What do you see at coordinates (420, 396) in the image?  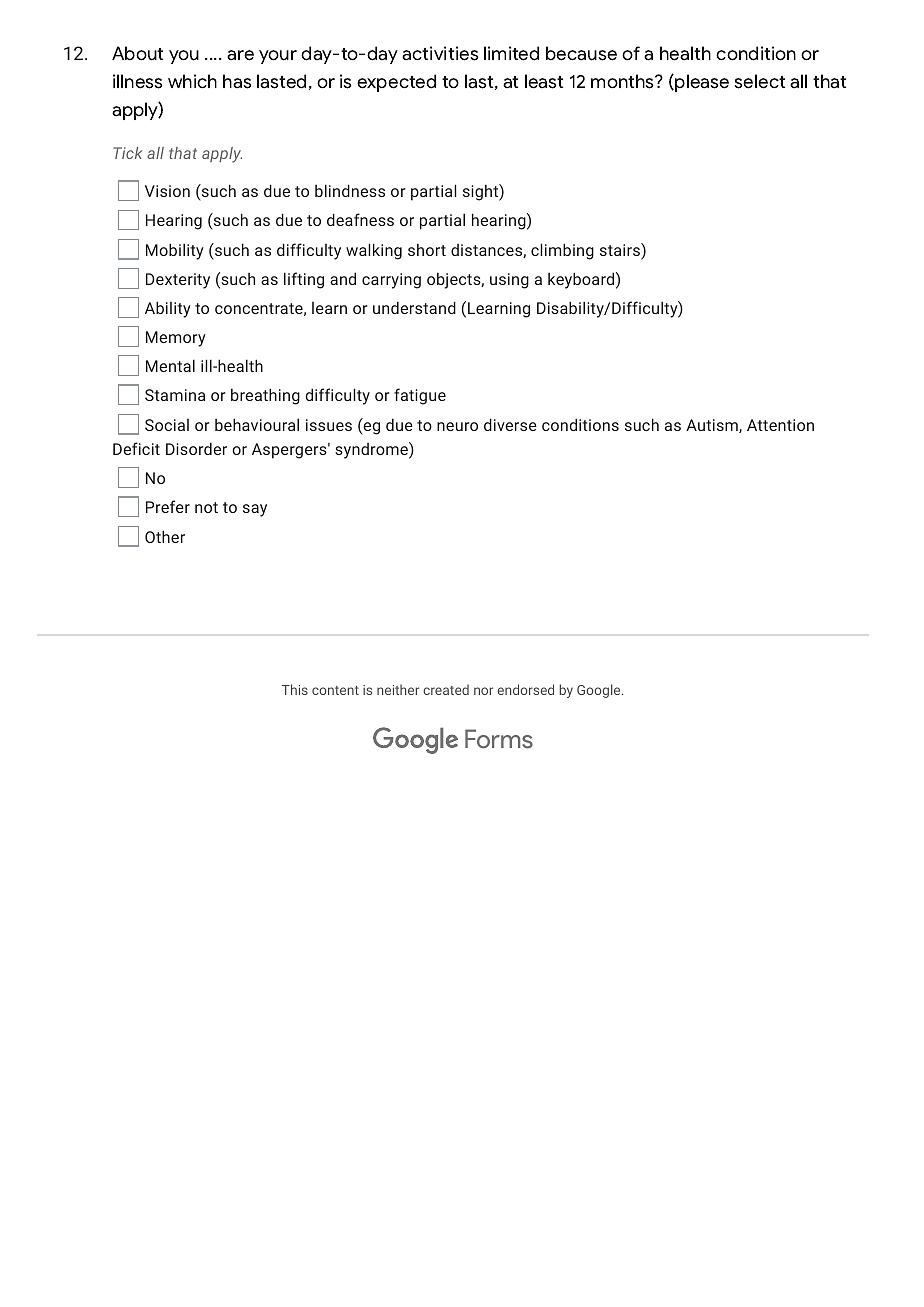 I see `fatigue` at bounding box center [420, 396].
